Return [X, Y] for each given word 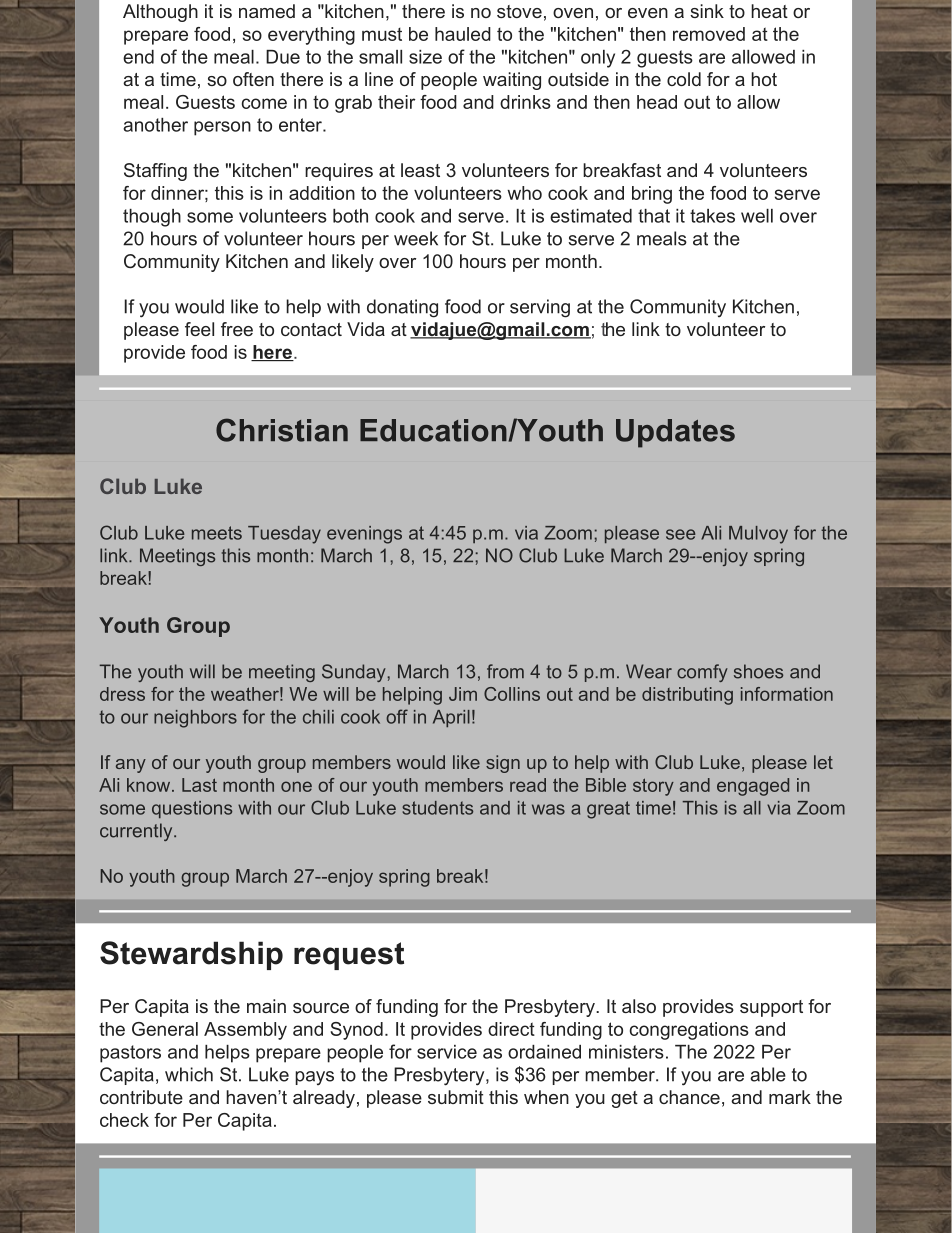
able [768, 1074]
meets [217, 533]
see [681, 534]
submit [456, 1097]
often [253, 79]
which [189, 1074]
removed [709, 34]
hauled [463, 34]
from [505, 671]
